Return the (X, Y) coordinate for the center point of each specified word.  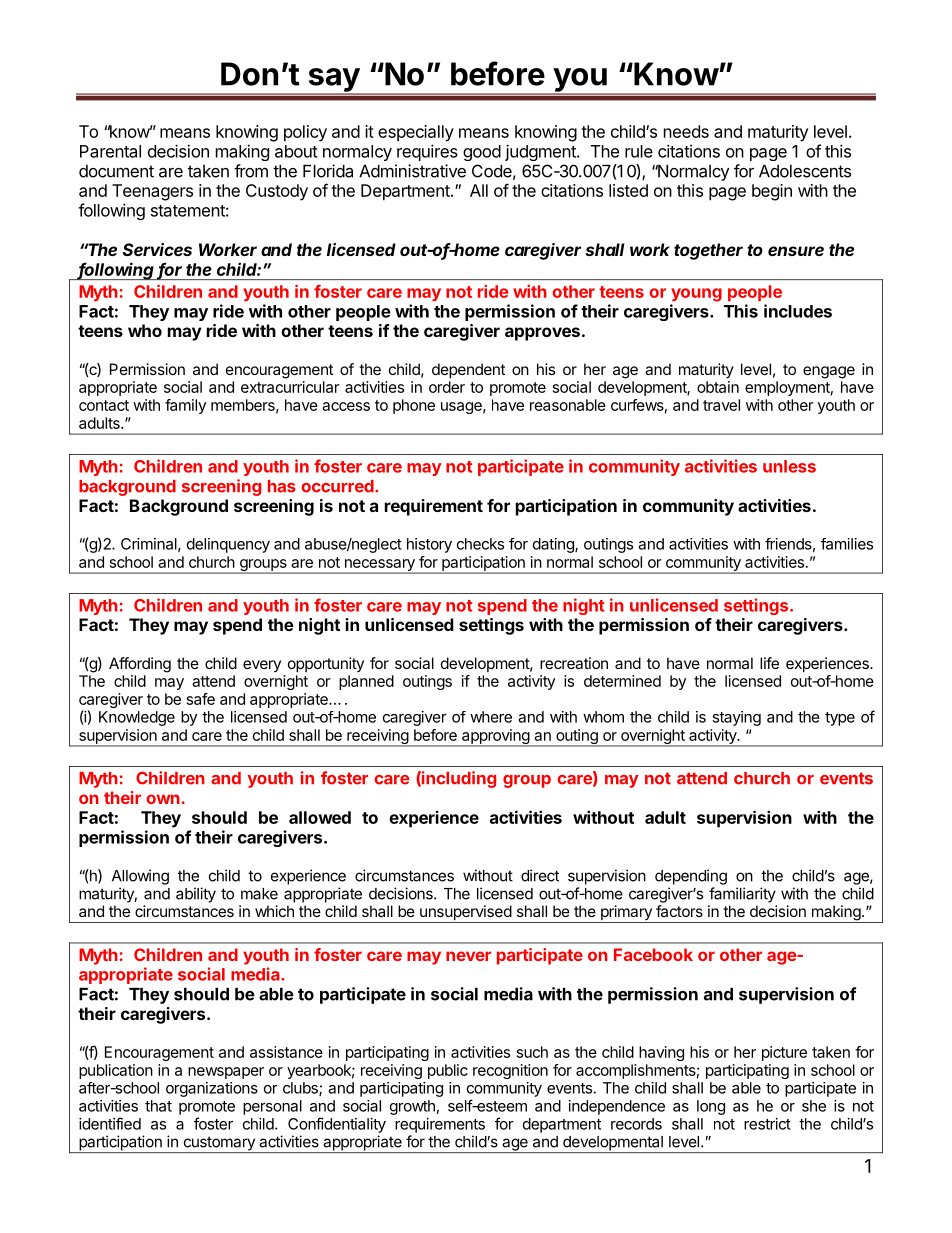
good (482, 153)
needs (686, 131)
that (158, 1106)
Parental (110, 151)
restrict (767, 1124)
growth (412, 1107)
